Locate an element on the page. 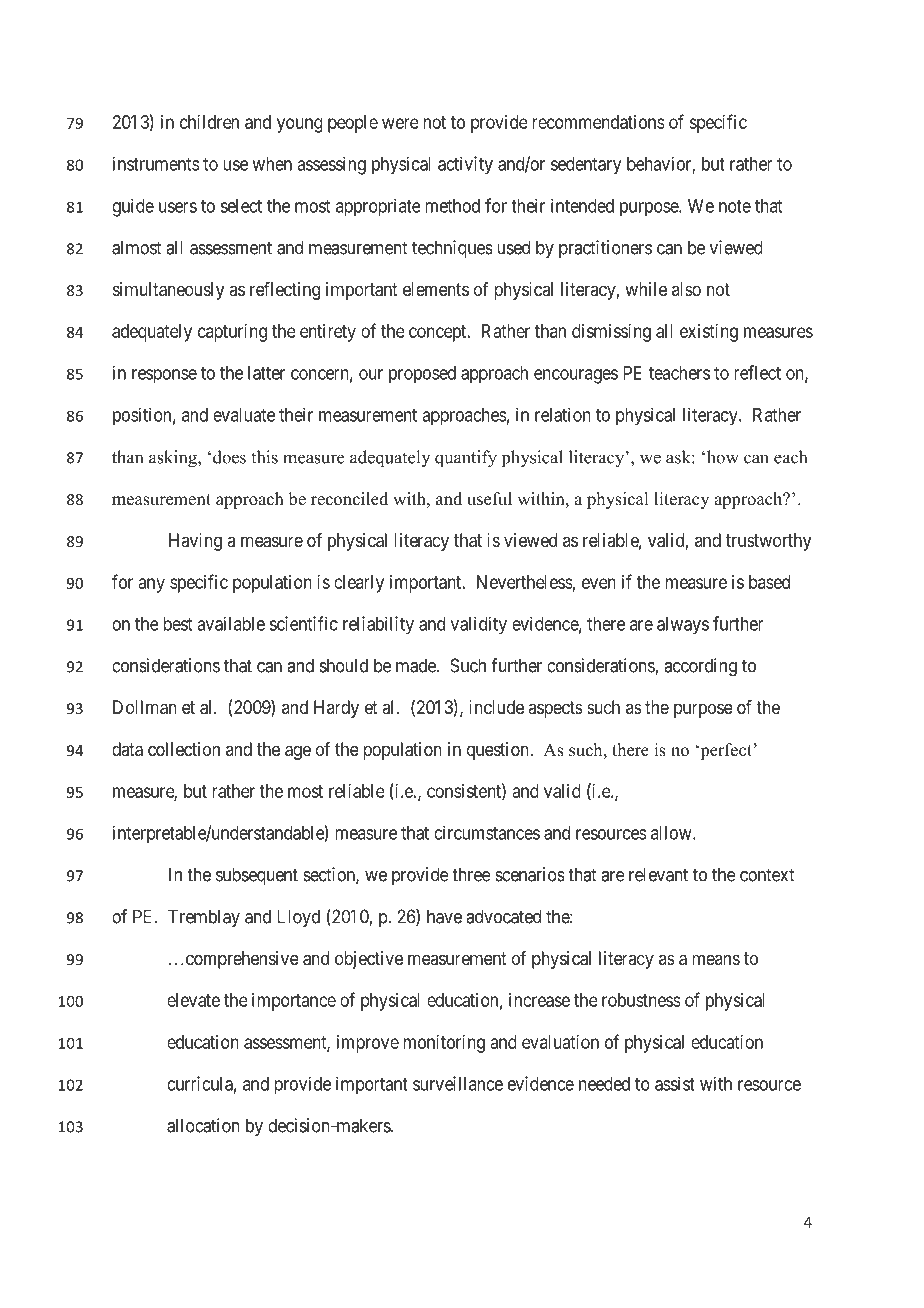 This image has height=1308, width=924. activity is located at coordinates (465, 165).
